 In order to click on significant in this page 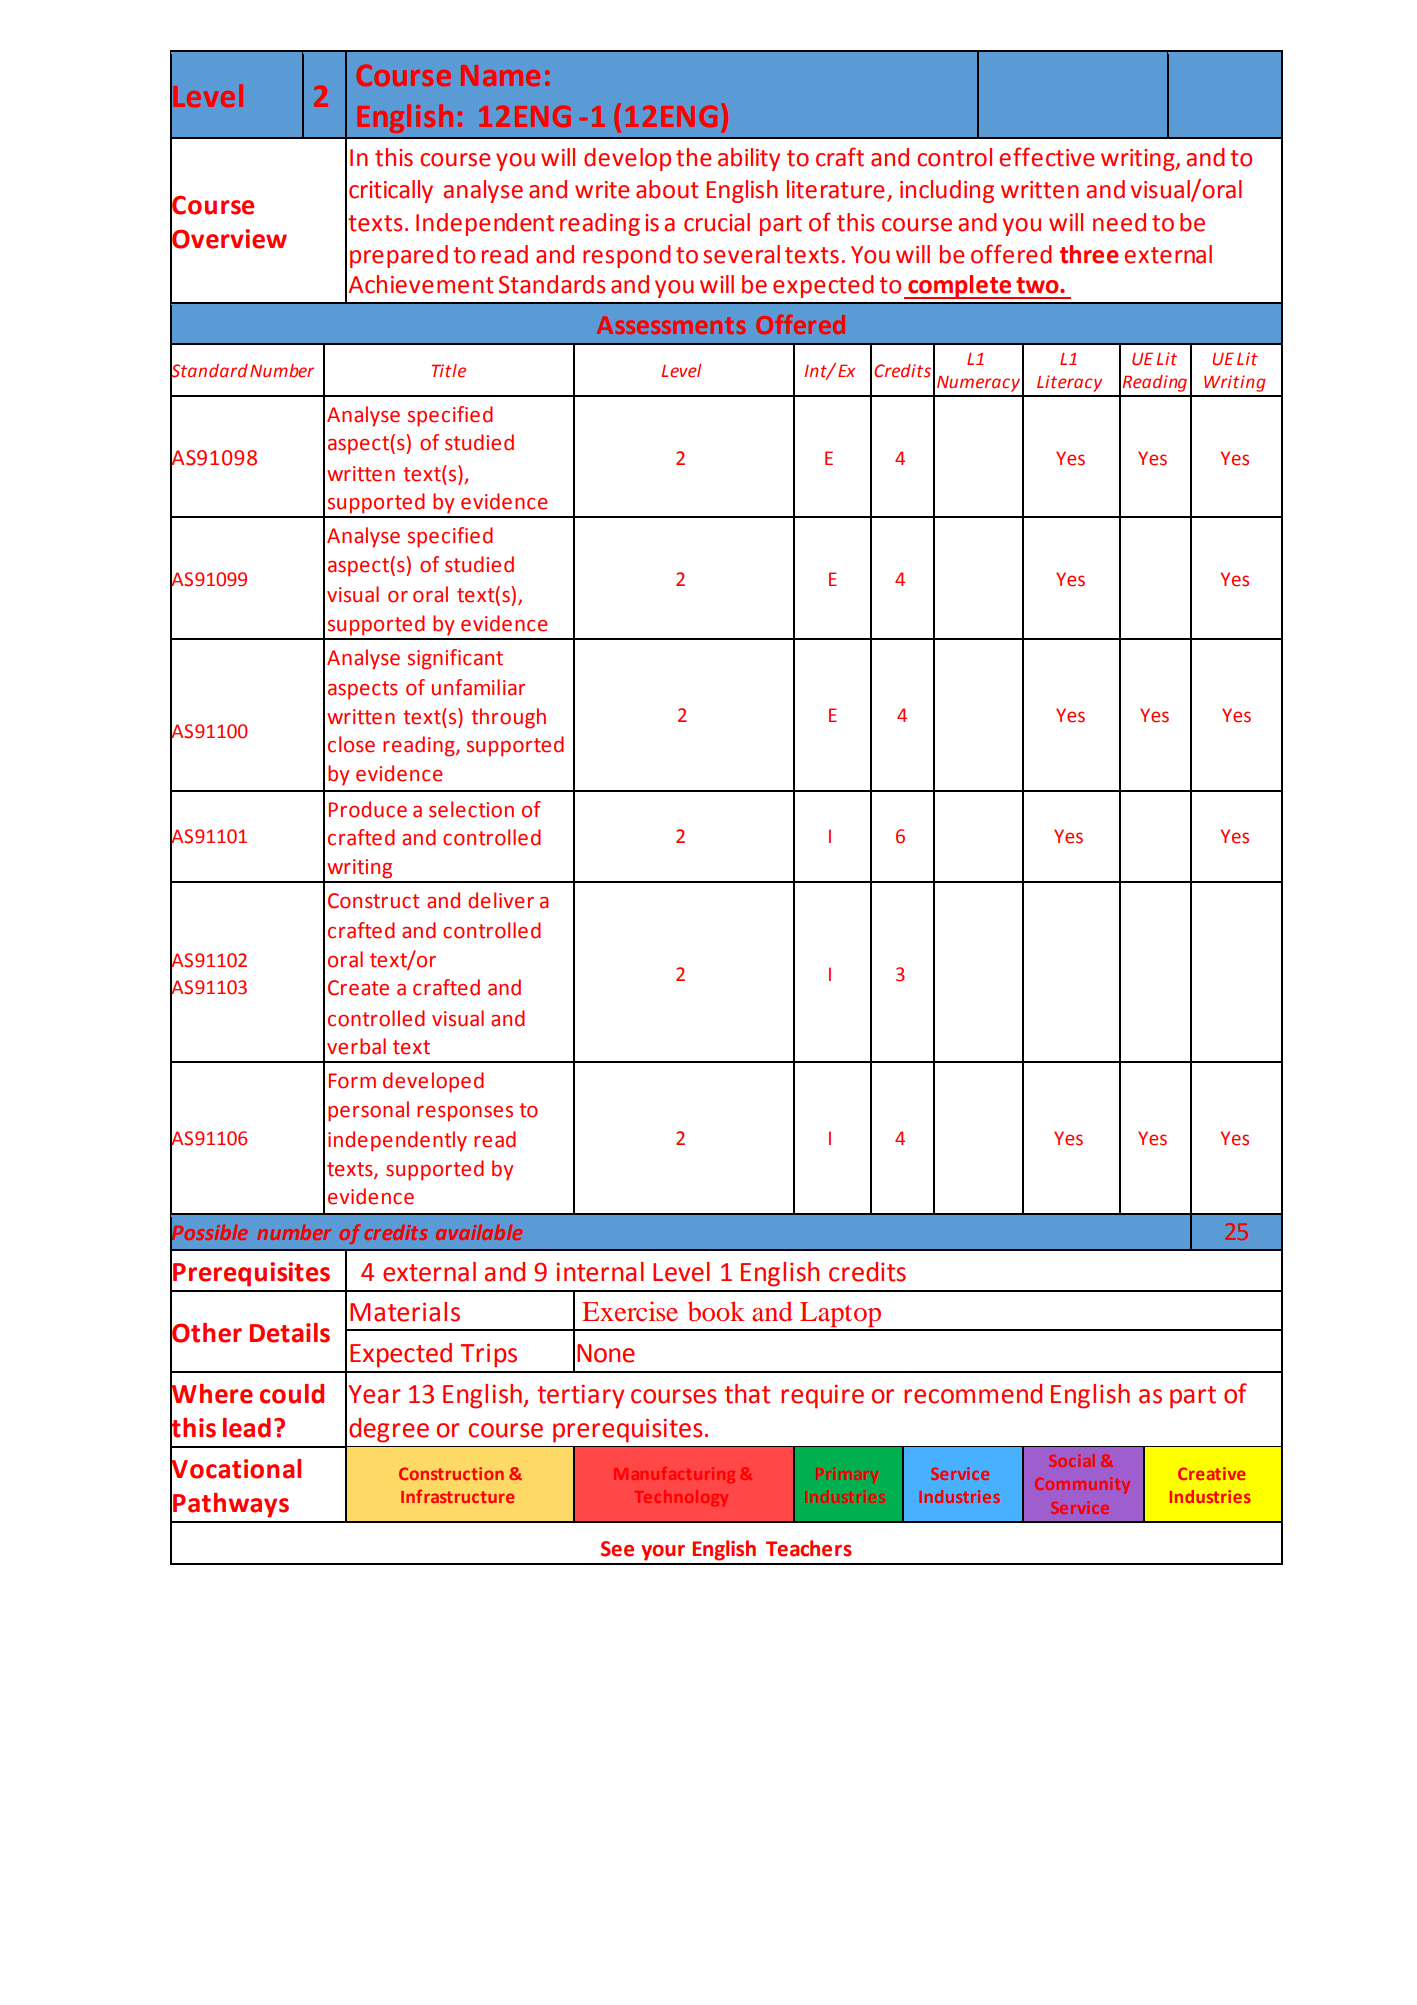, I will do `click(455, 659)`.
